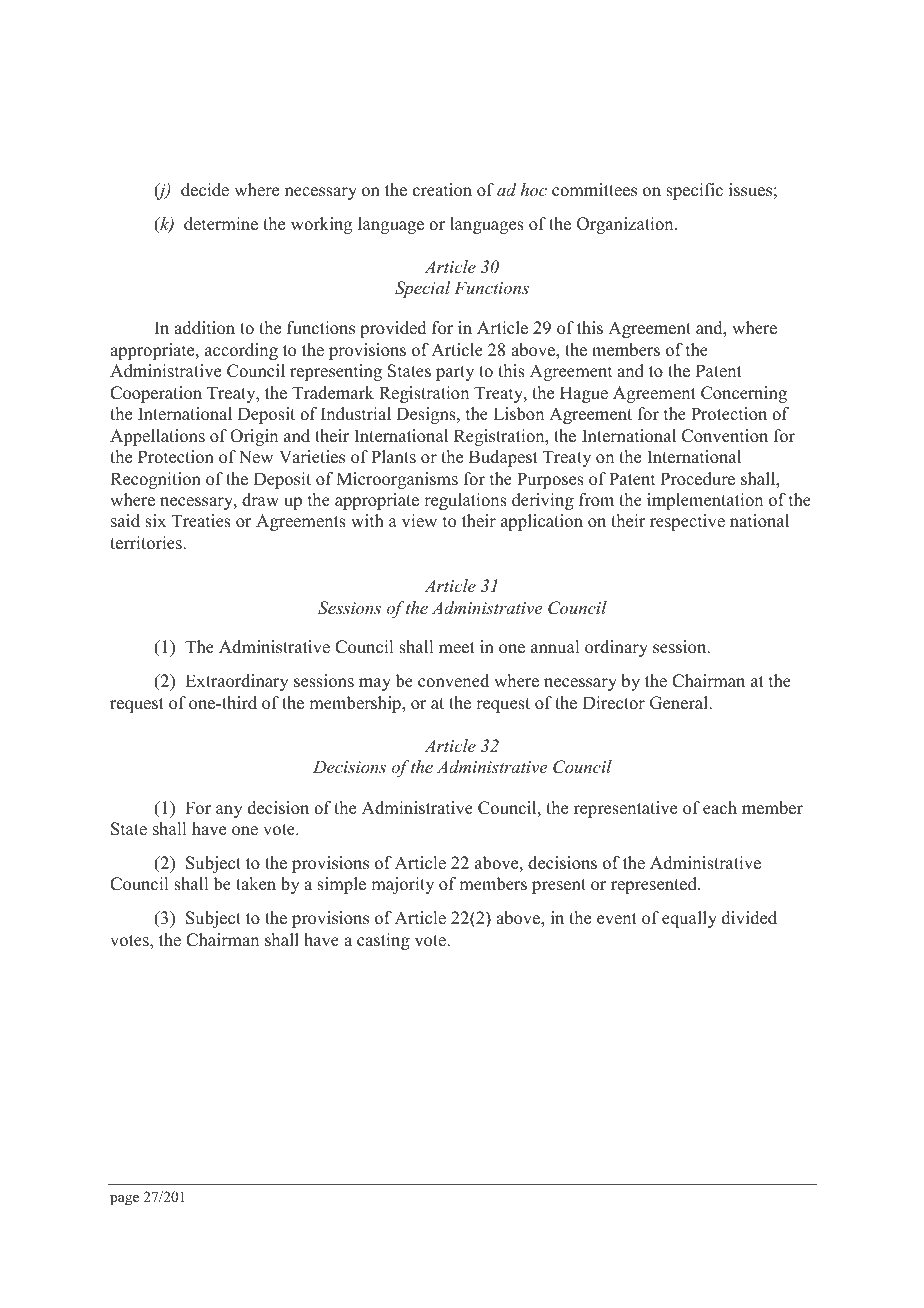  I want to click on page, so click(124, 1200).
